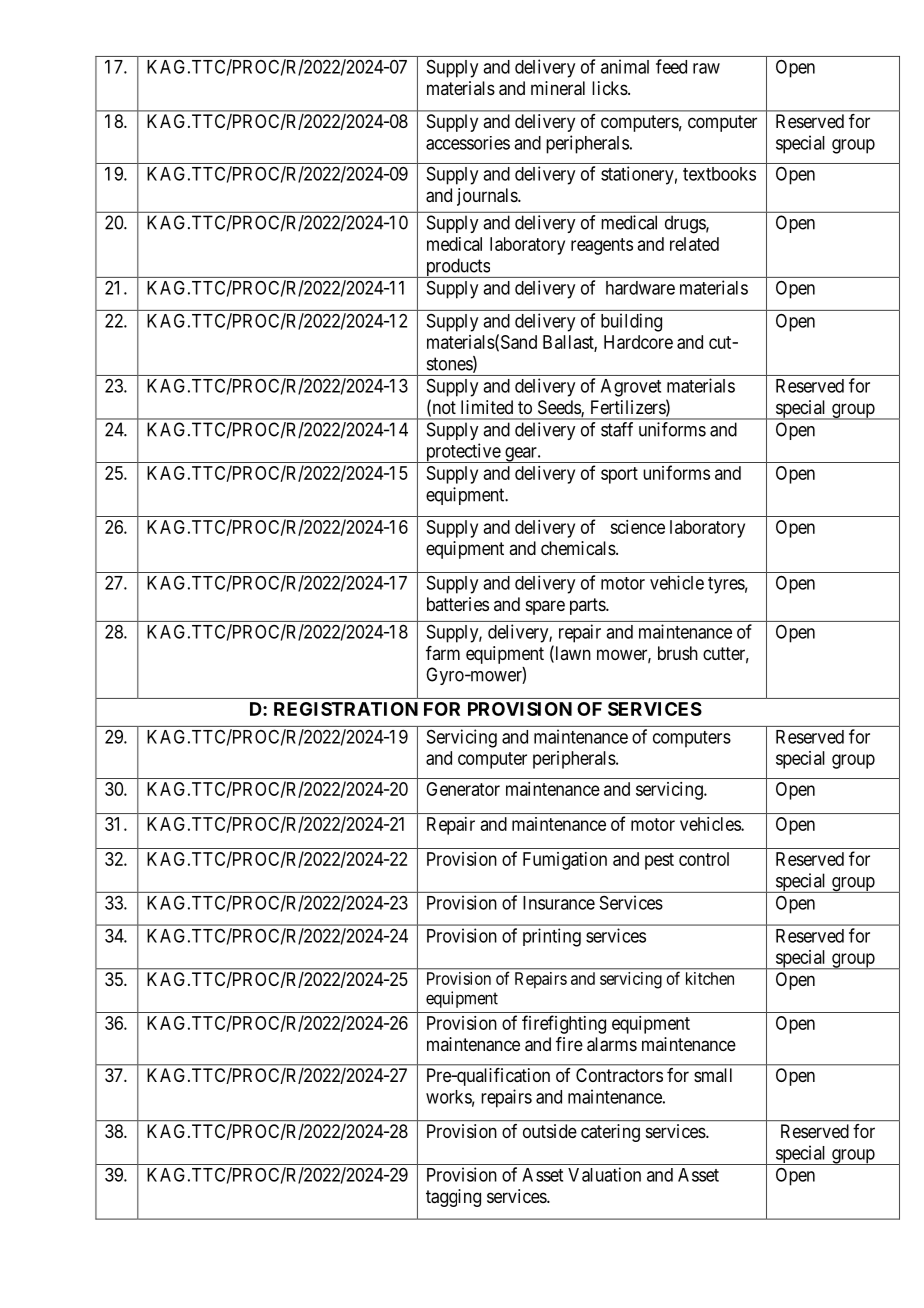  Describe the element at coordinates (468, 143) in the document. I see `accessories` at that location.
